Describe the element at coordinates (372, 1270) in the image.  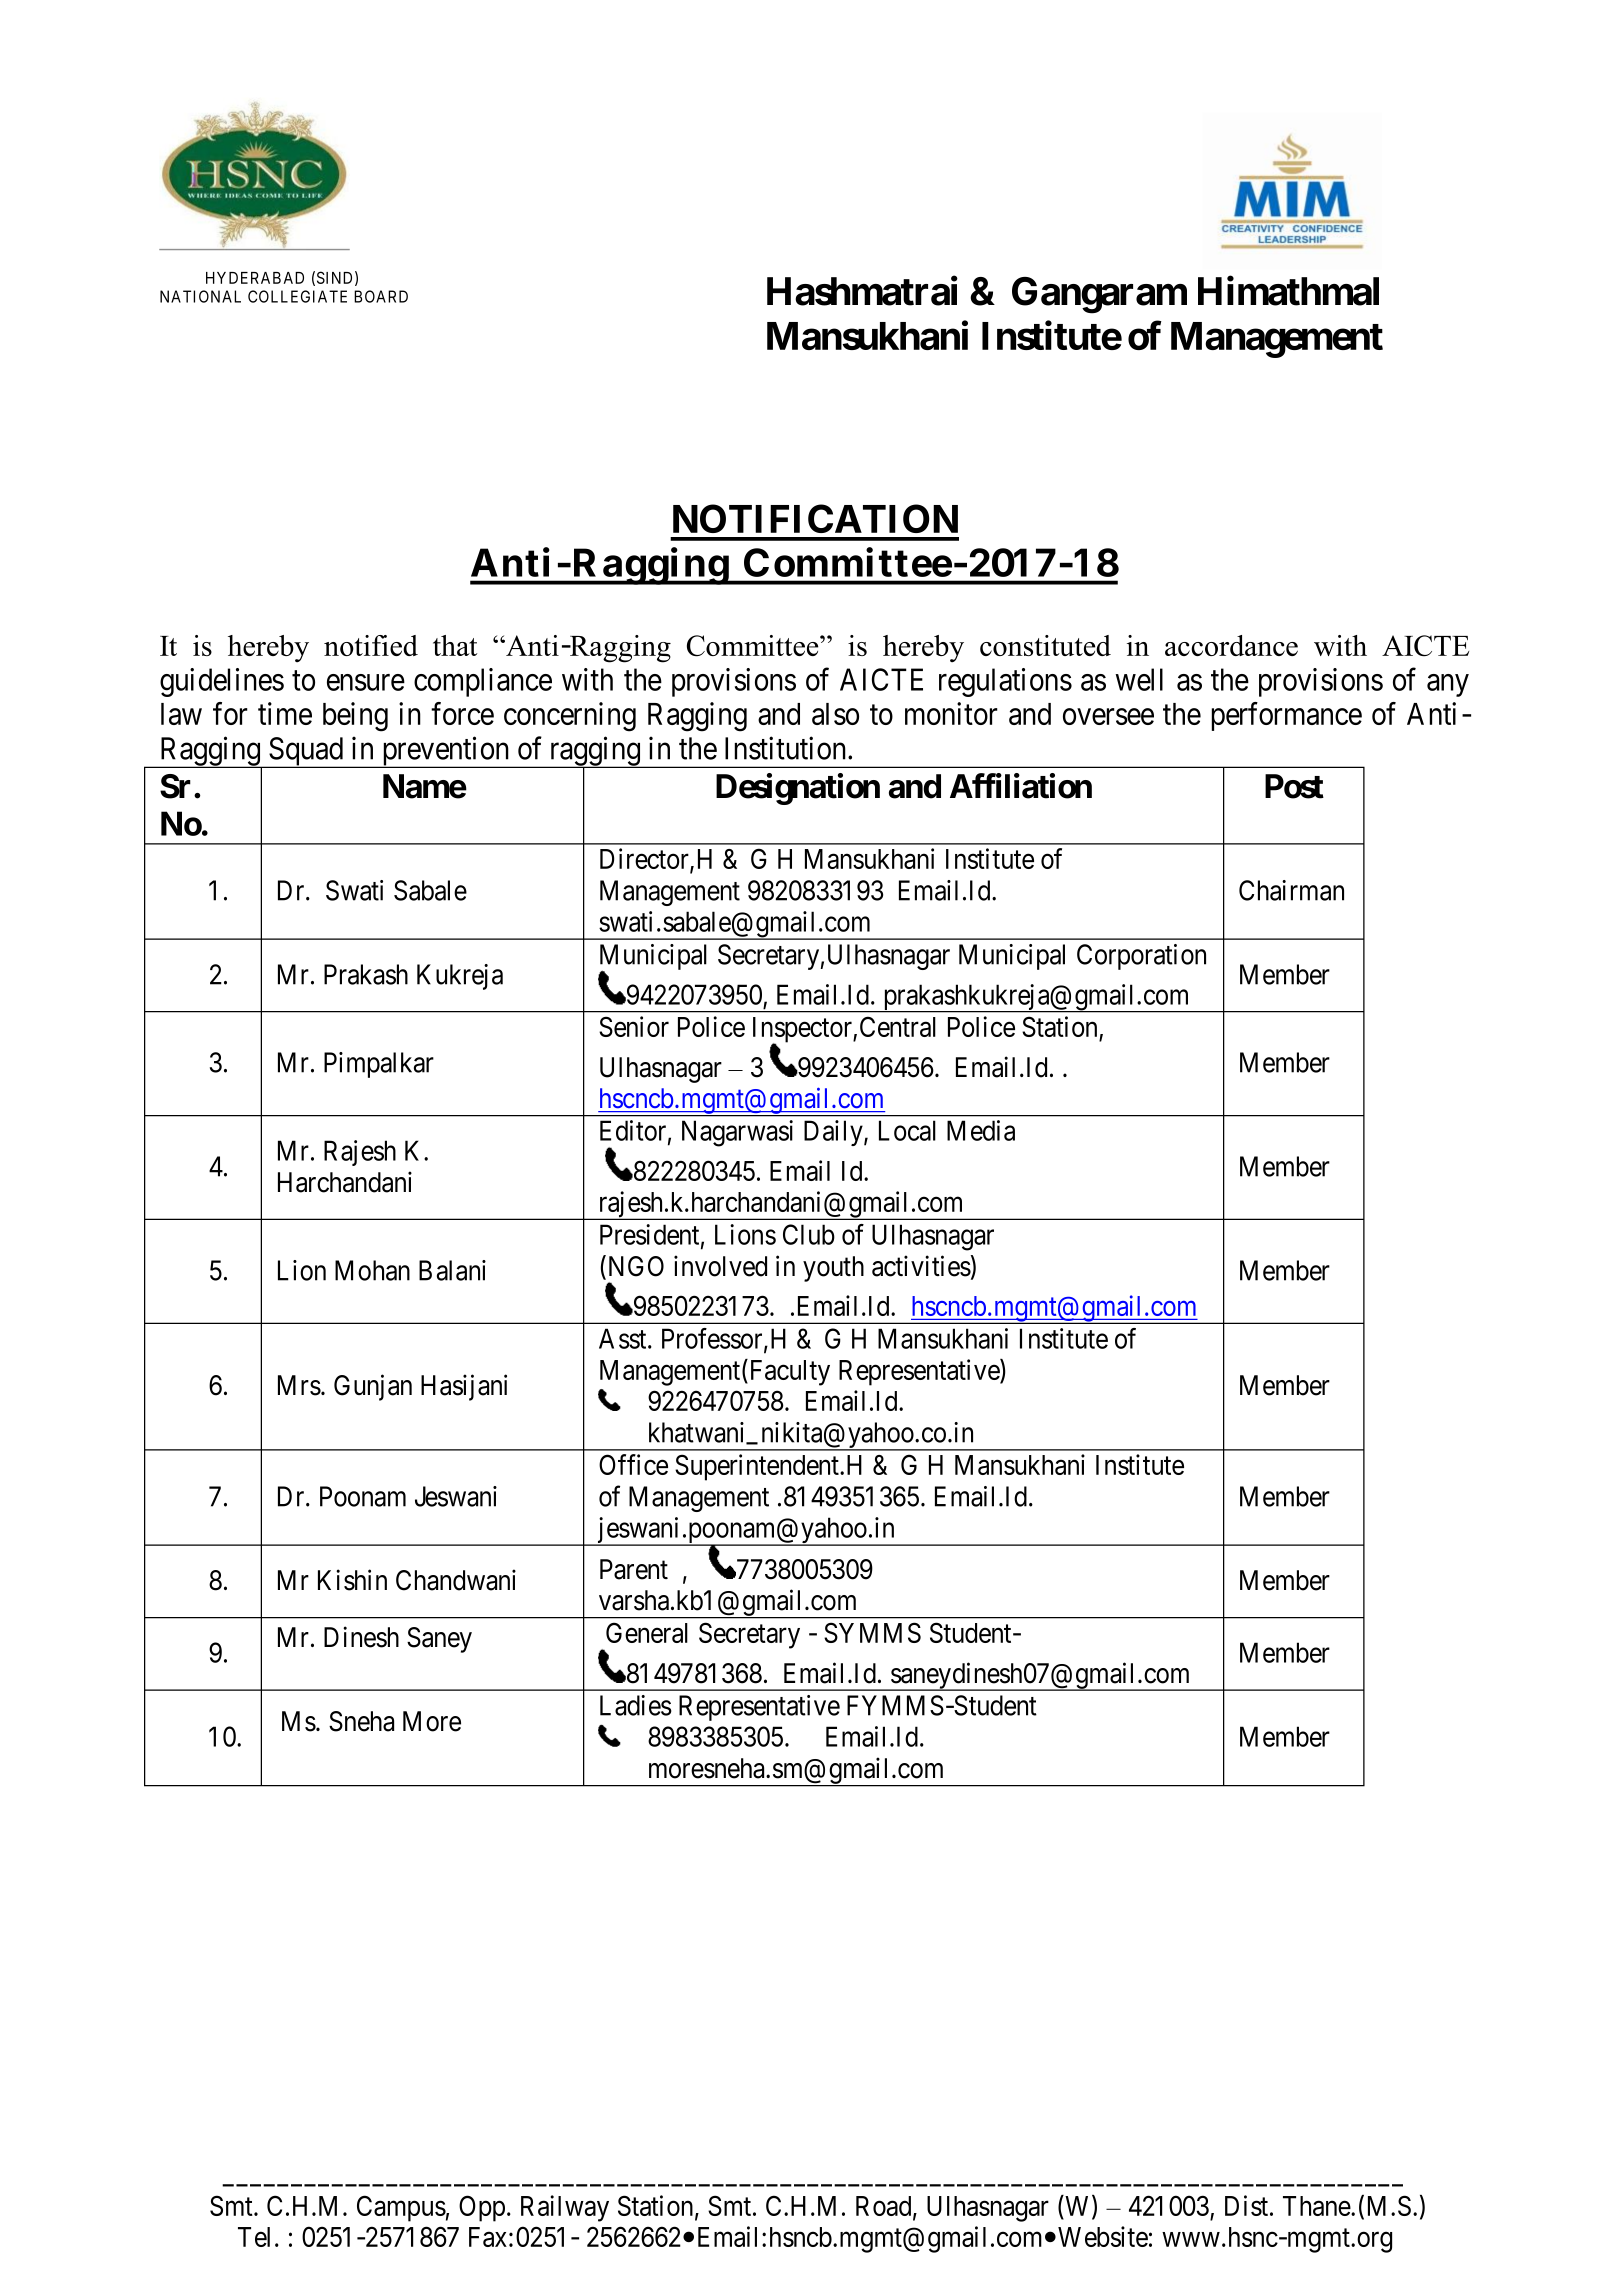
I see `Mohan` at that location.
